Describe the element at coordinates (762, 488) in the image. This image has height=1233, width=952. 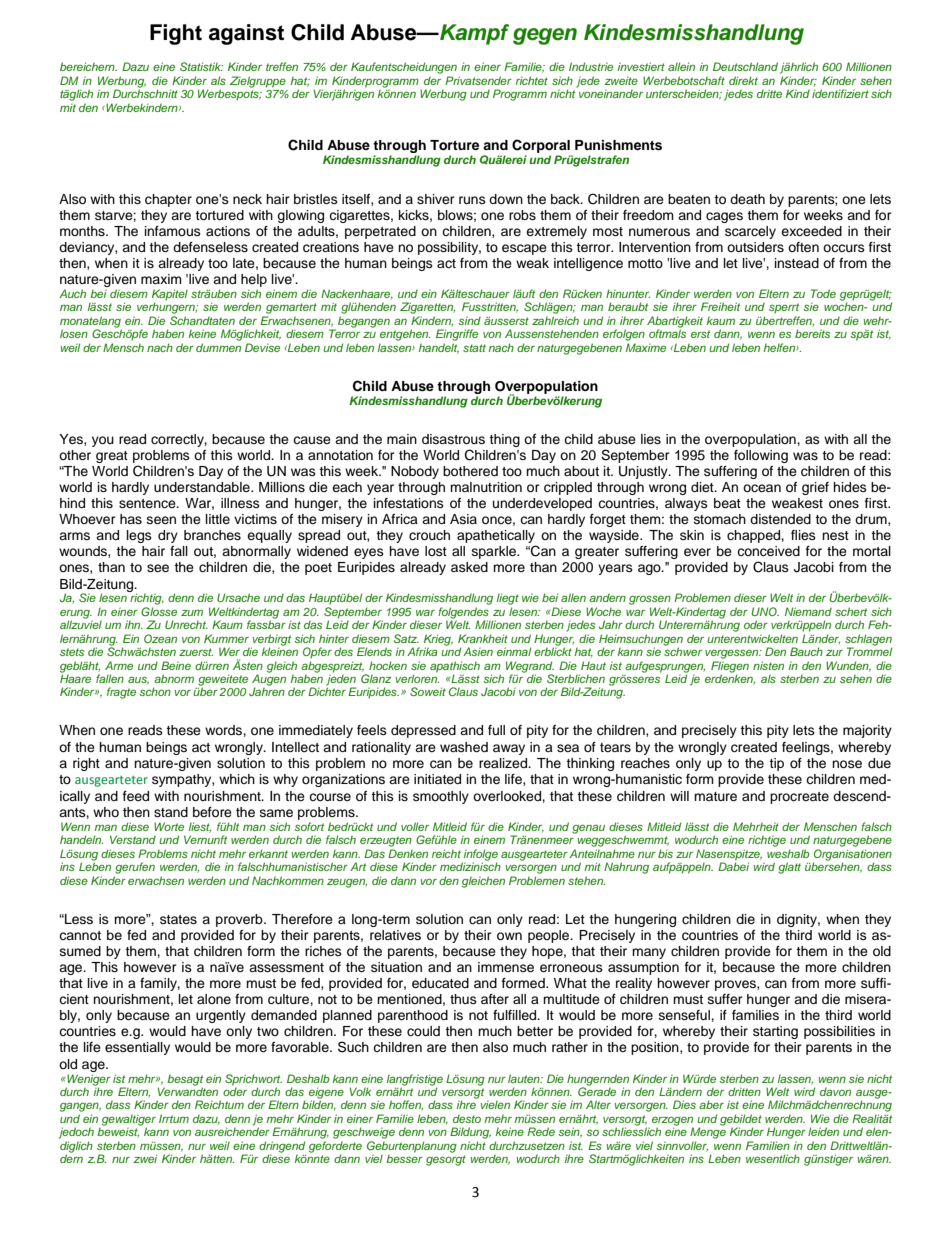
I see `ocean` at that location.
